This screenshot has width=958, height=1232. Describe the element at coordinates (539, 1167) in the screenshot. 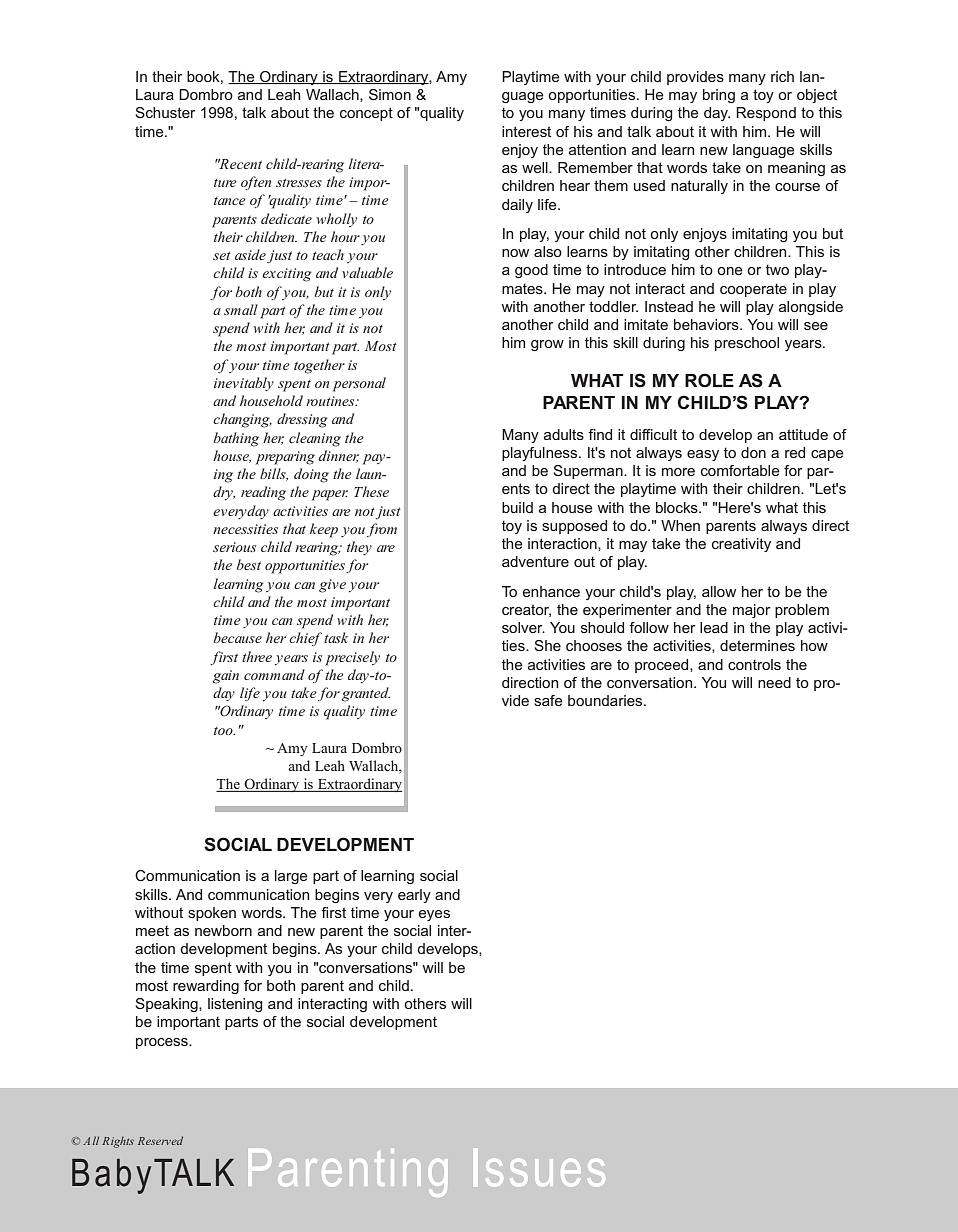

I see `Issues` at that location.
